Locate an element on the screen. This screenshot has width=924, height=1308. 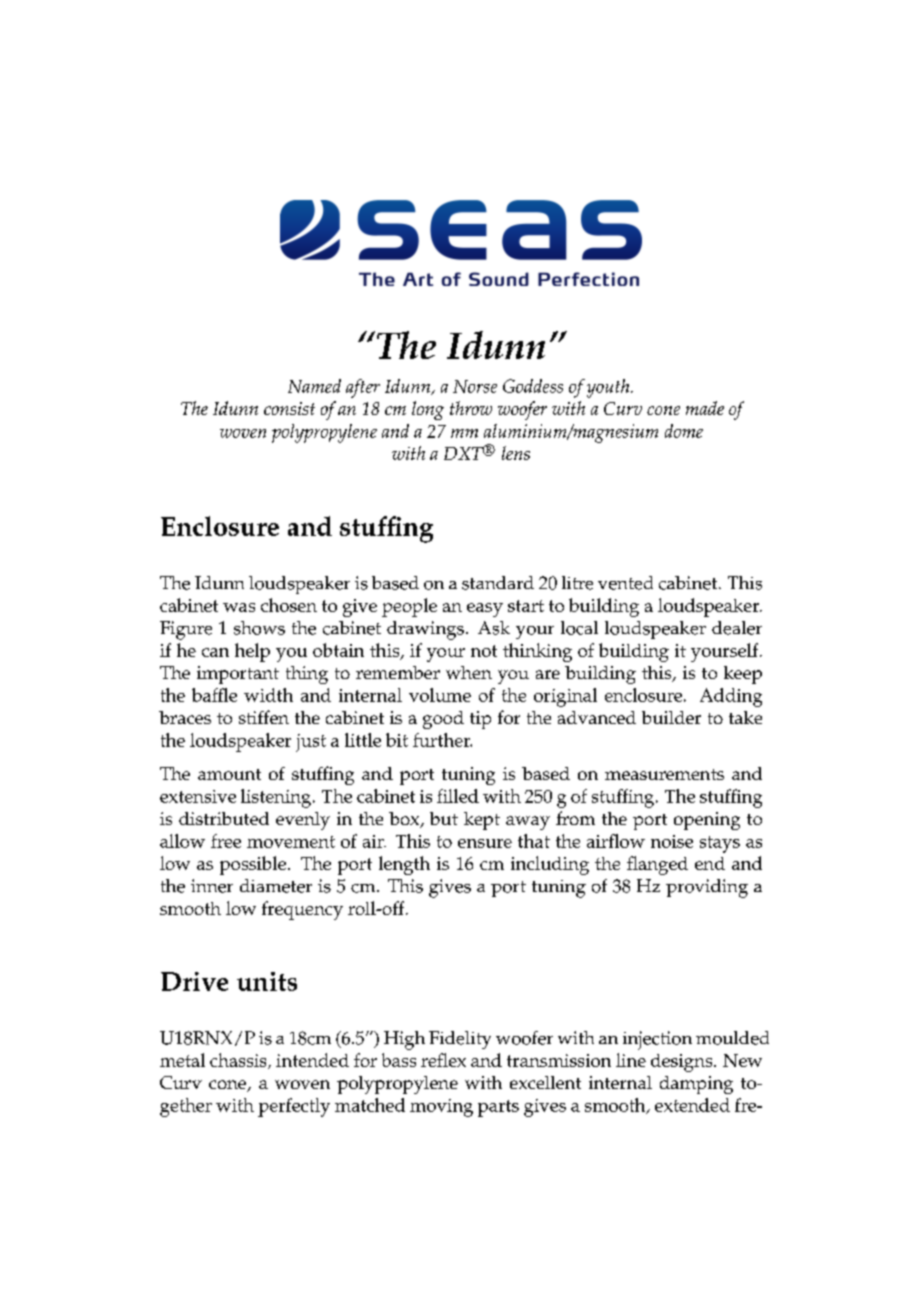
measurements is located at coordinates (664, 774).
